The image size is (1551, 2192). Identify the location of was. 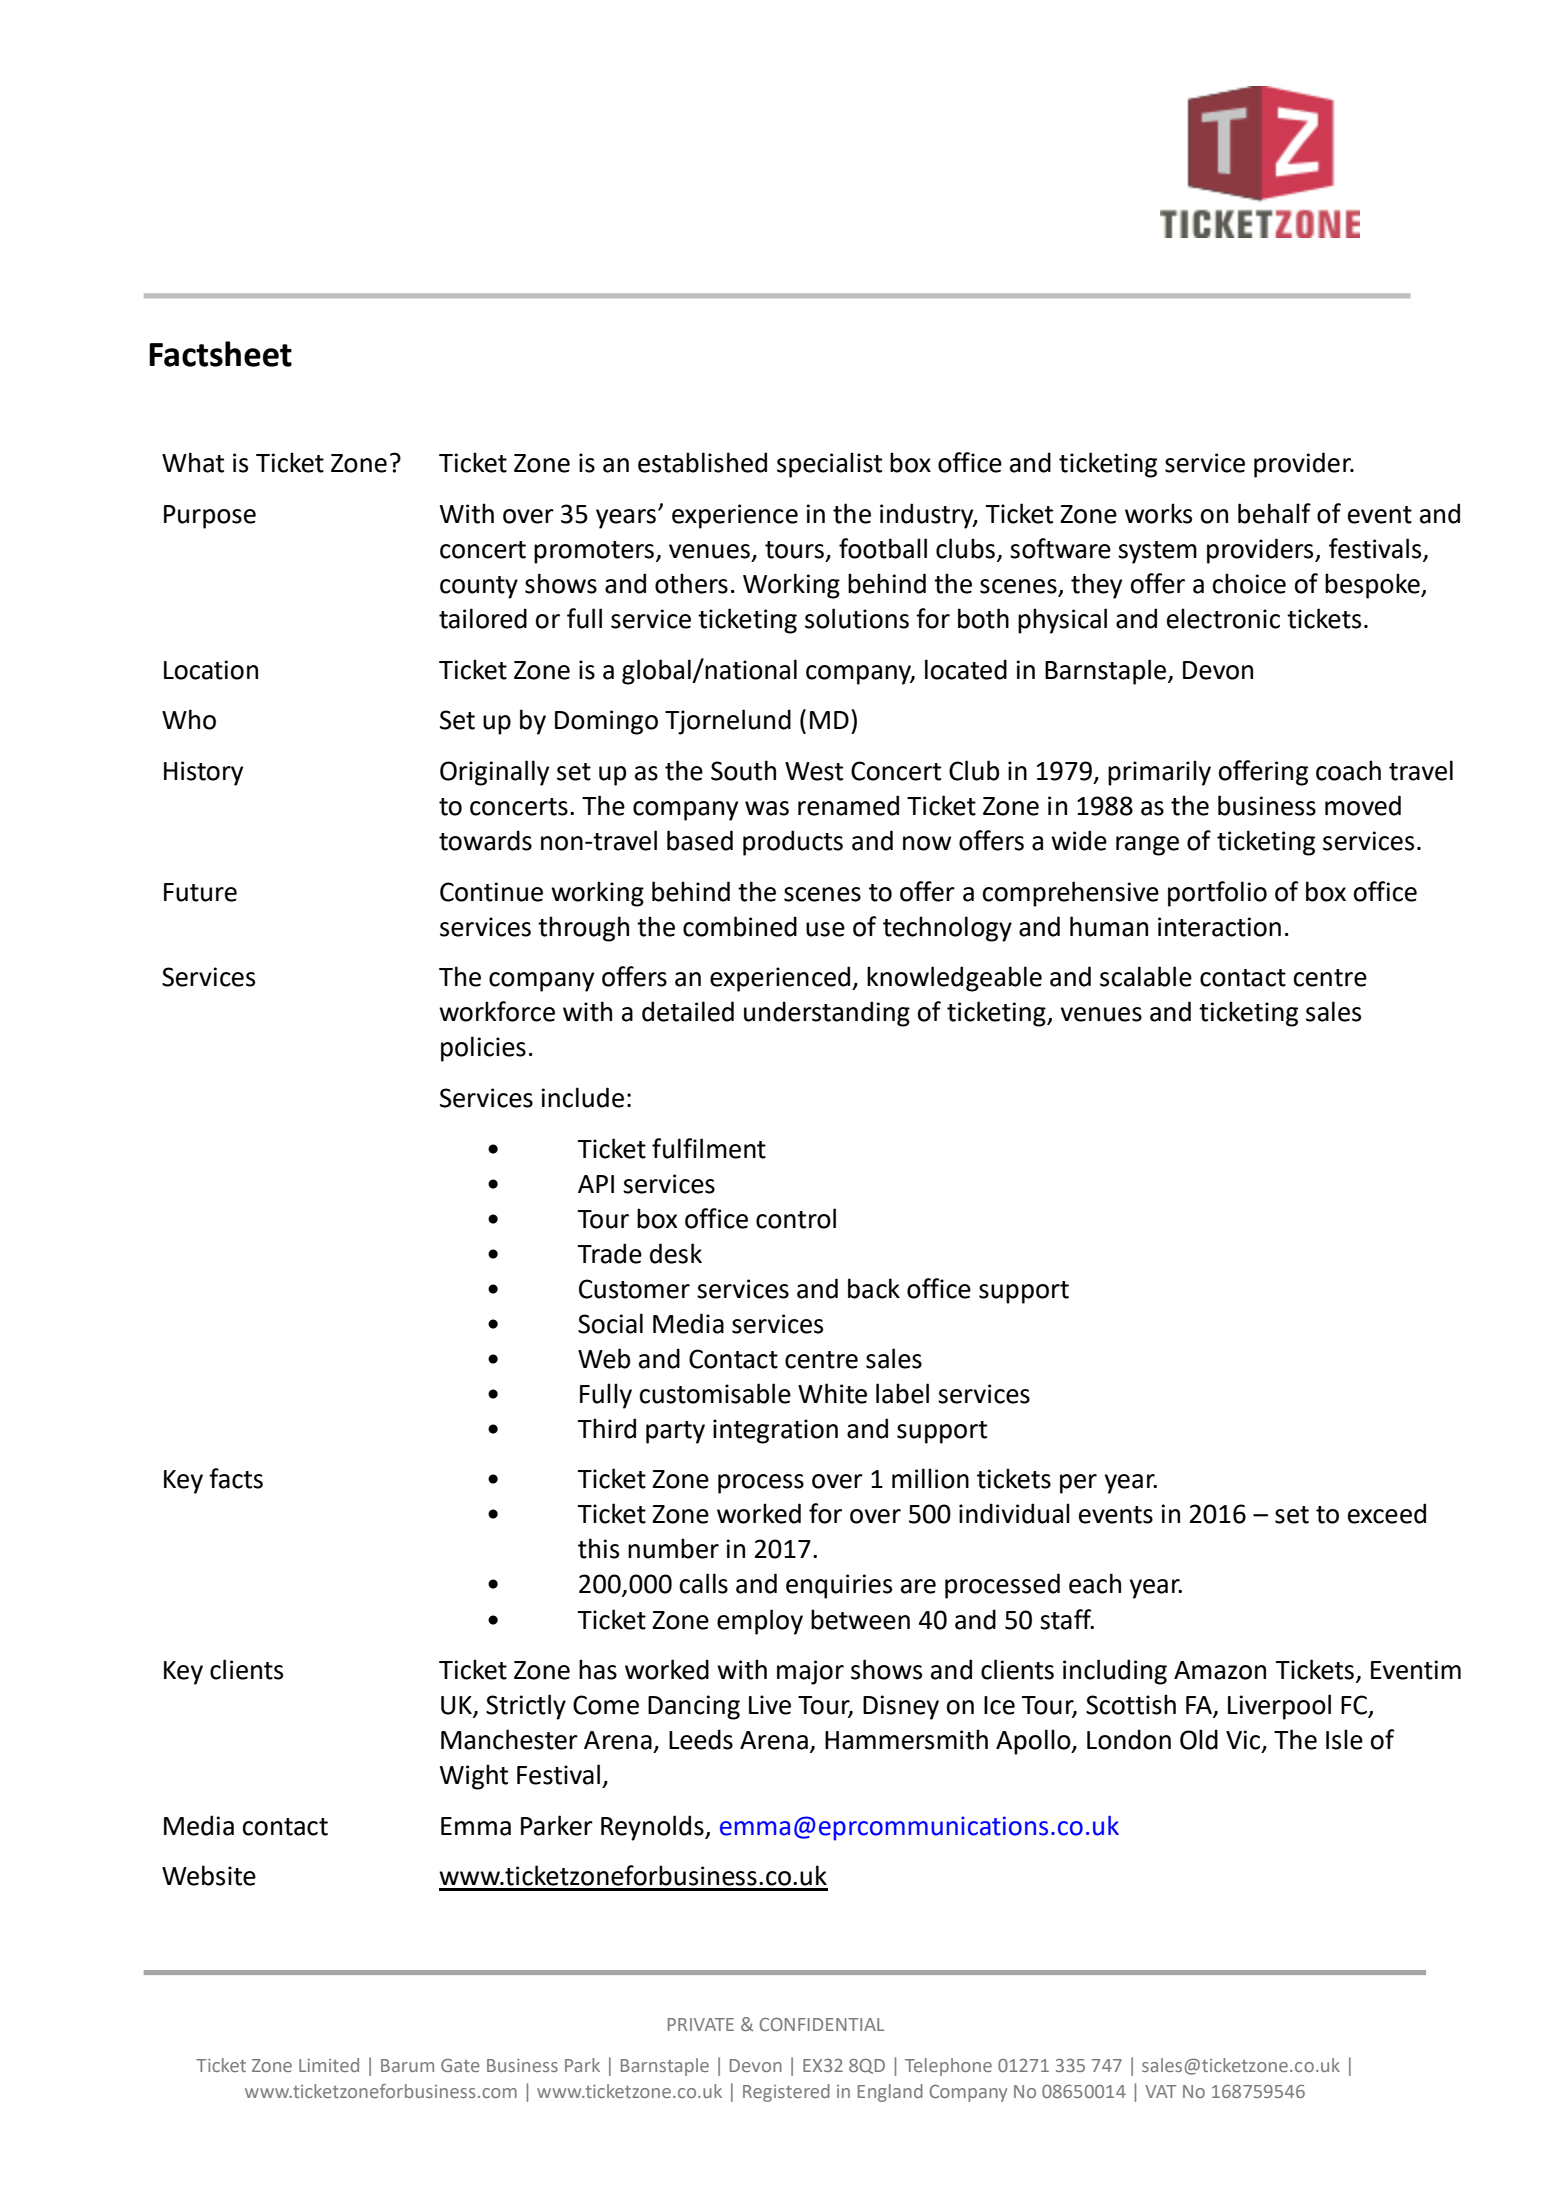
(767, 808).
